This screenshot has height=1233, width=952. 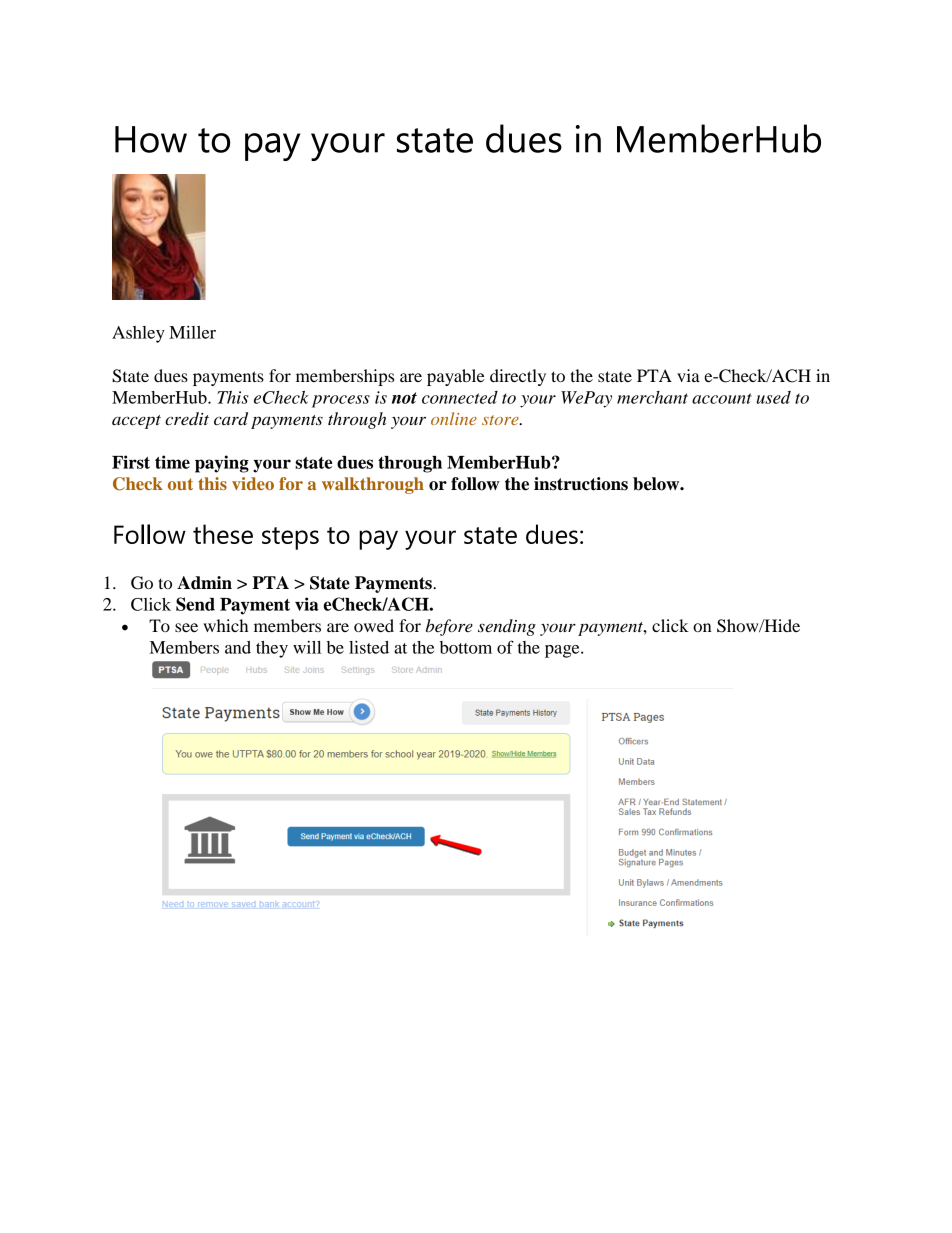 I want to click on merchant, so click(x=652, y=397).
